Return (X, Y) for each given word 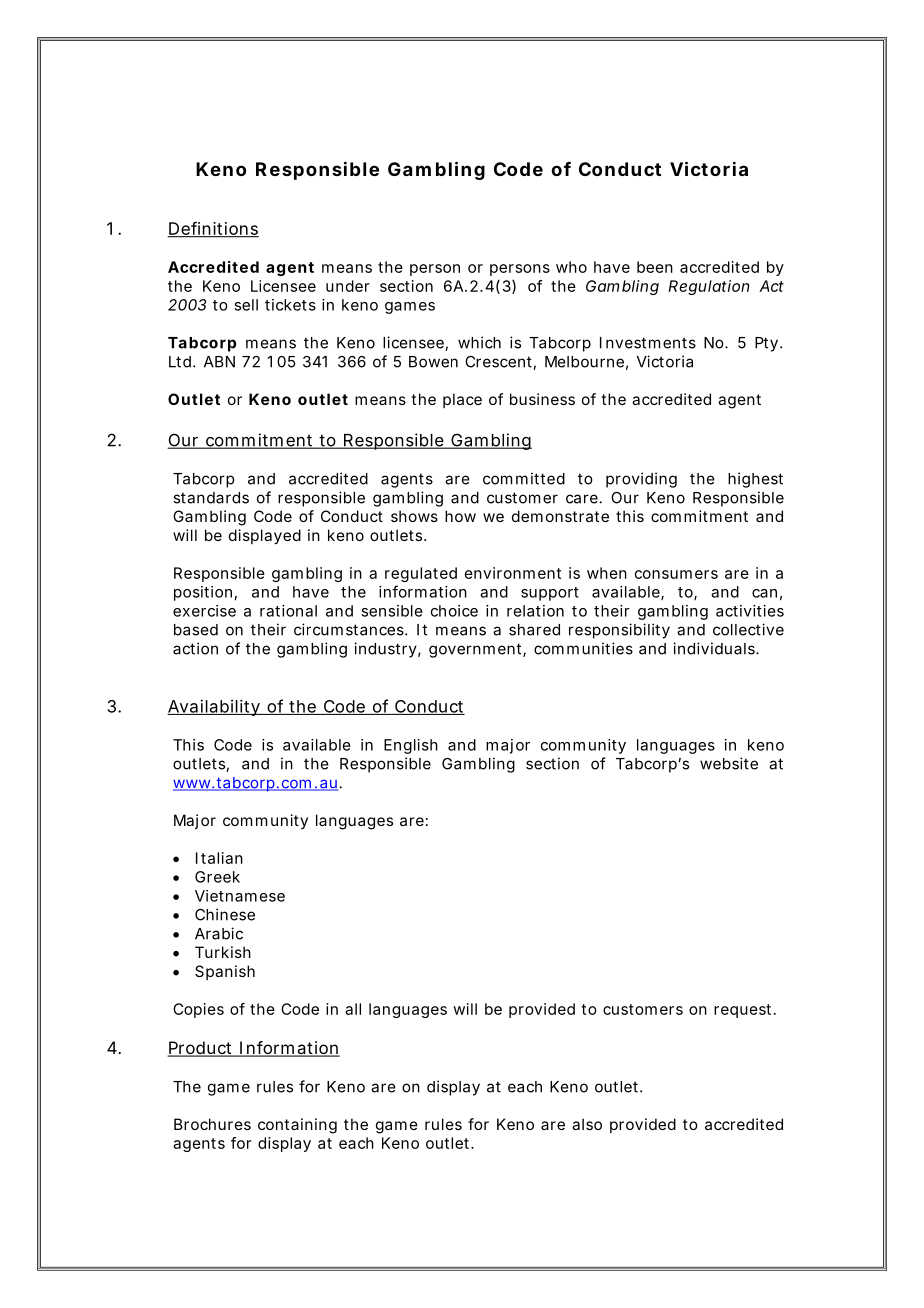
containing (297, 1126)
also (587, 1124)
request (744, 1011)
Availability (214, 707)
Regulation (709, 287)
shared (534, 630)
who (571, 267)
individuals (715, 648)
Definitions (213, 229)
